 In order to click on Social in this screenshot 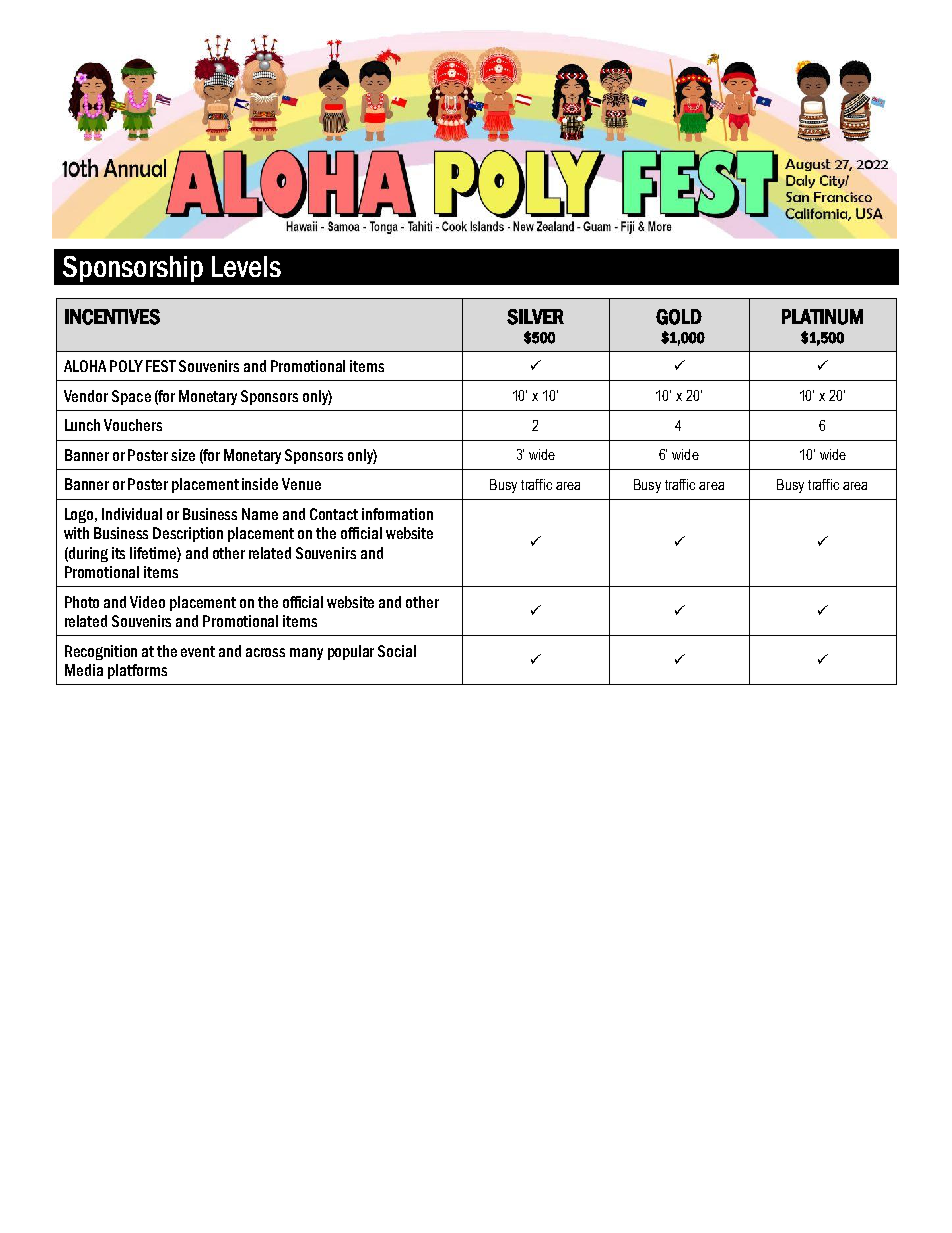, I will do `click(397, 651)`.
